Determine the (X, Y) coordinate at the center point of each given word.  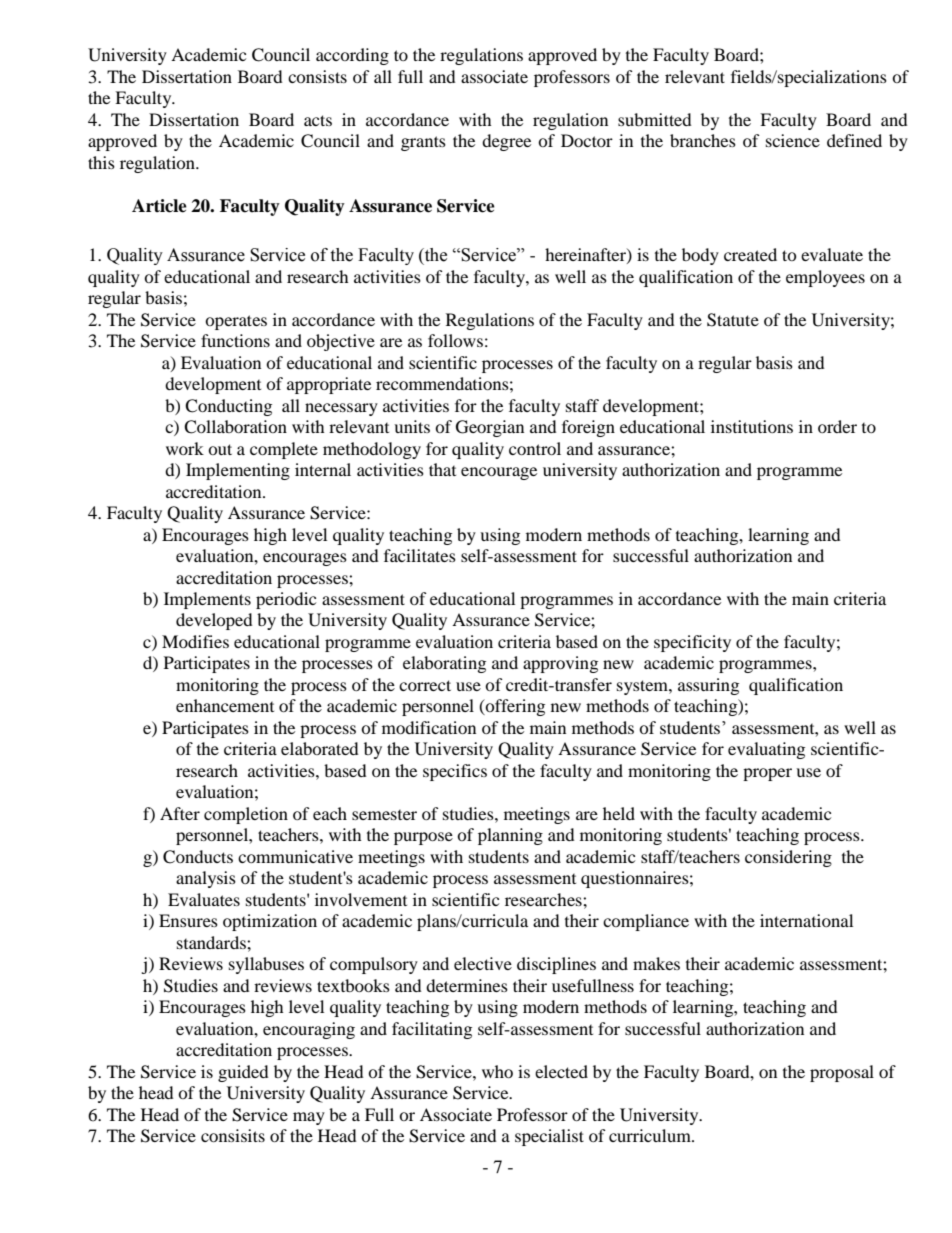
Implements (207, 600)
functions (235, 340)
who (497, 1071)
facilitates (420, 555)
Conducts (198, 857)
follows (455, 340)
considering (788, 858)
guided (243, 1073)
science (793, 140)
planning (510, 836)
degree (506, 142)
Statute (733, 320)
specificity (692, 643)
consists (317, 76)
